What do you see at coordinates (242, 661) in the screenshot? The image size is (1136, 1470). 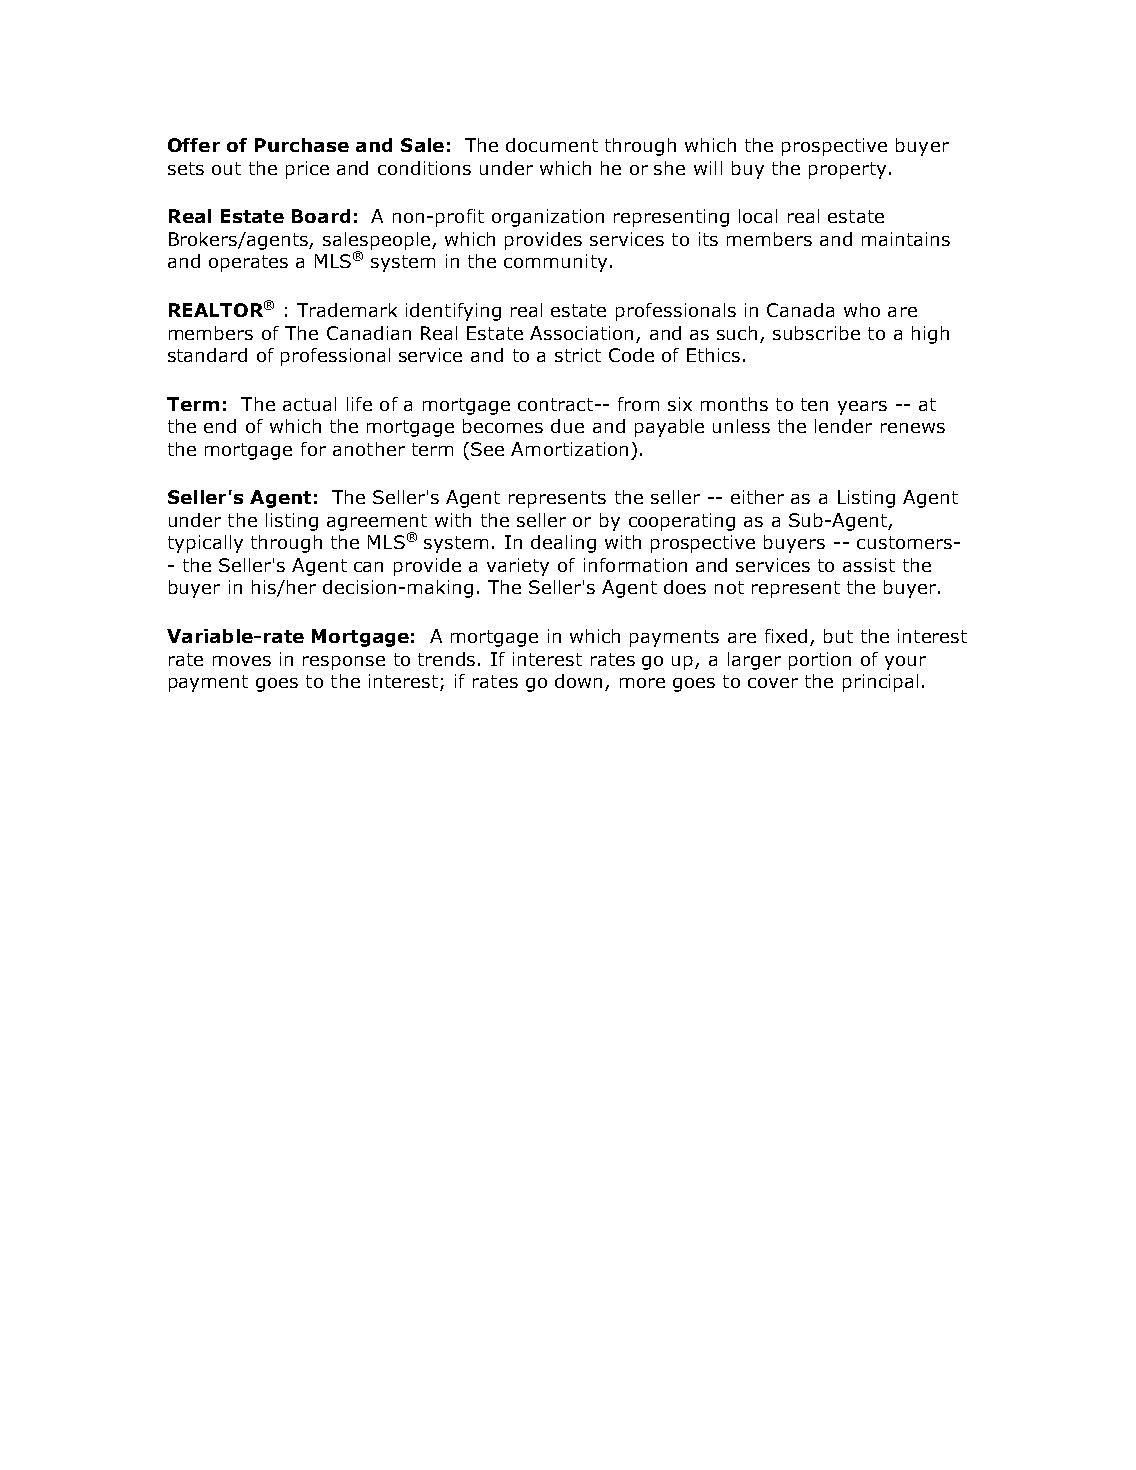 I see `moves` at bounding box center [242, 661].
